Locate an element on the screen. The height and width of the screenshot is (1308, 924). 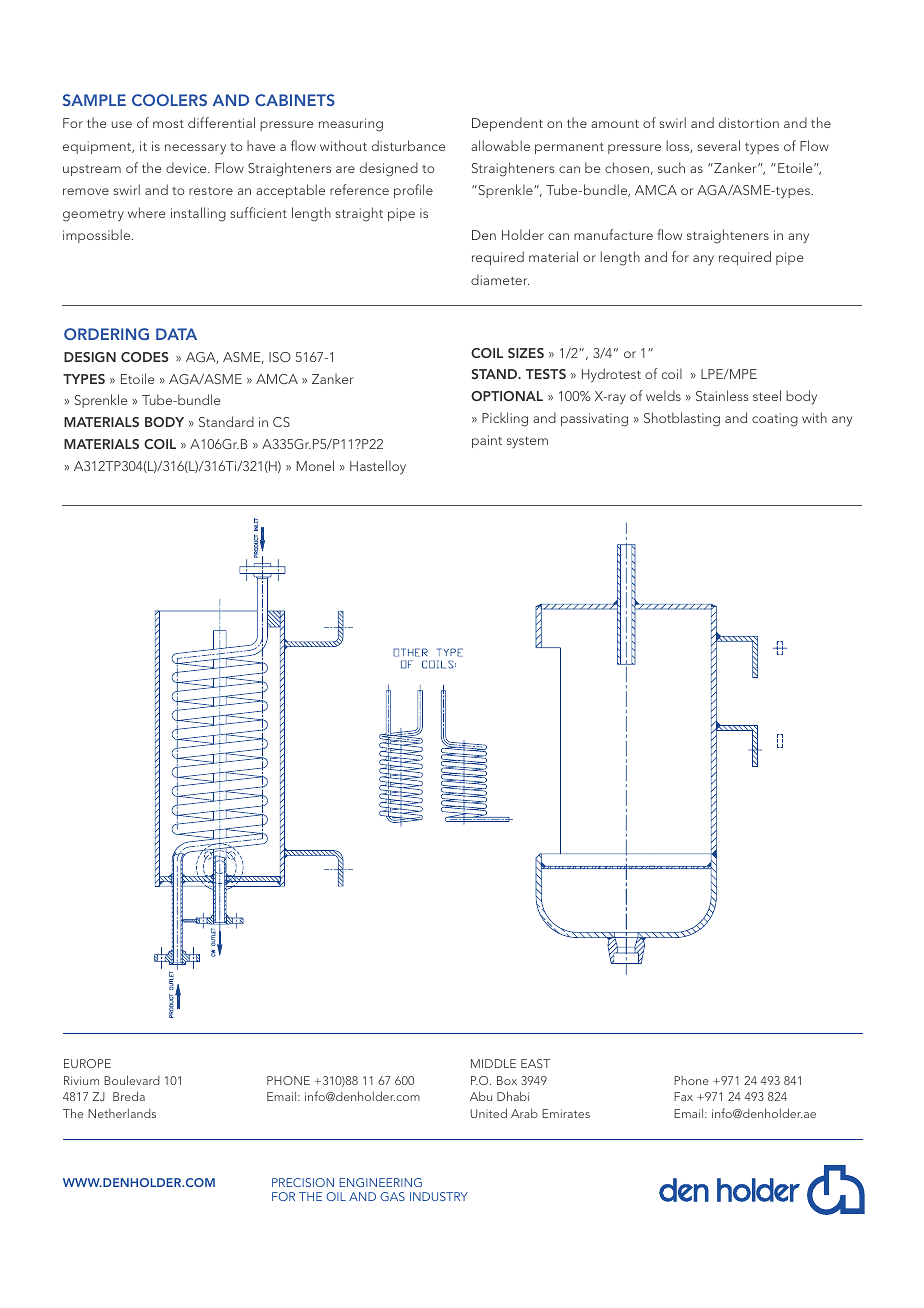
disturbance is located at coordinates (409, 145).
